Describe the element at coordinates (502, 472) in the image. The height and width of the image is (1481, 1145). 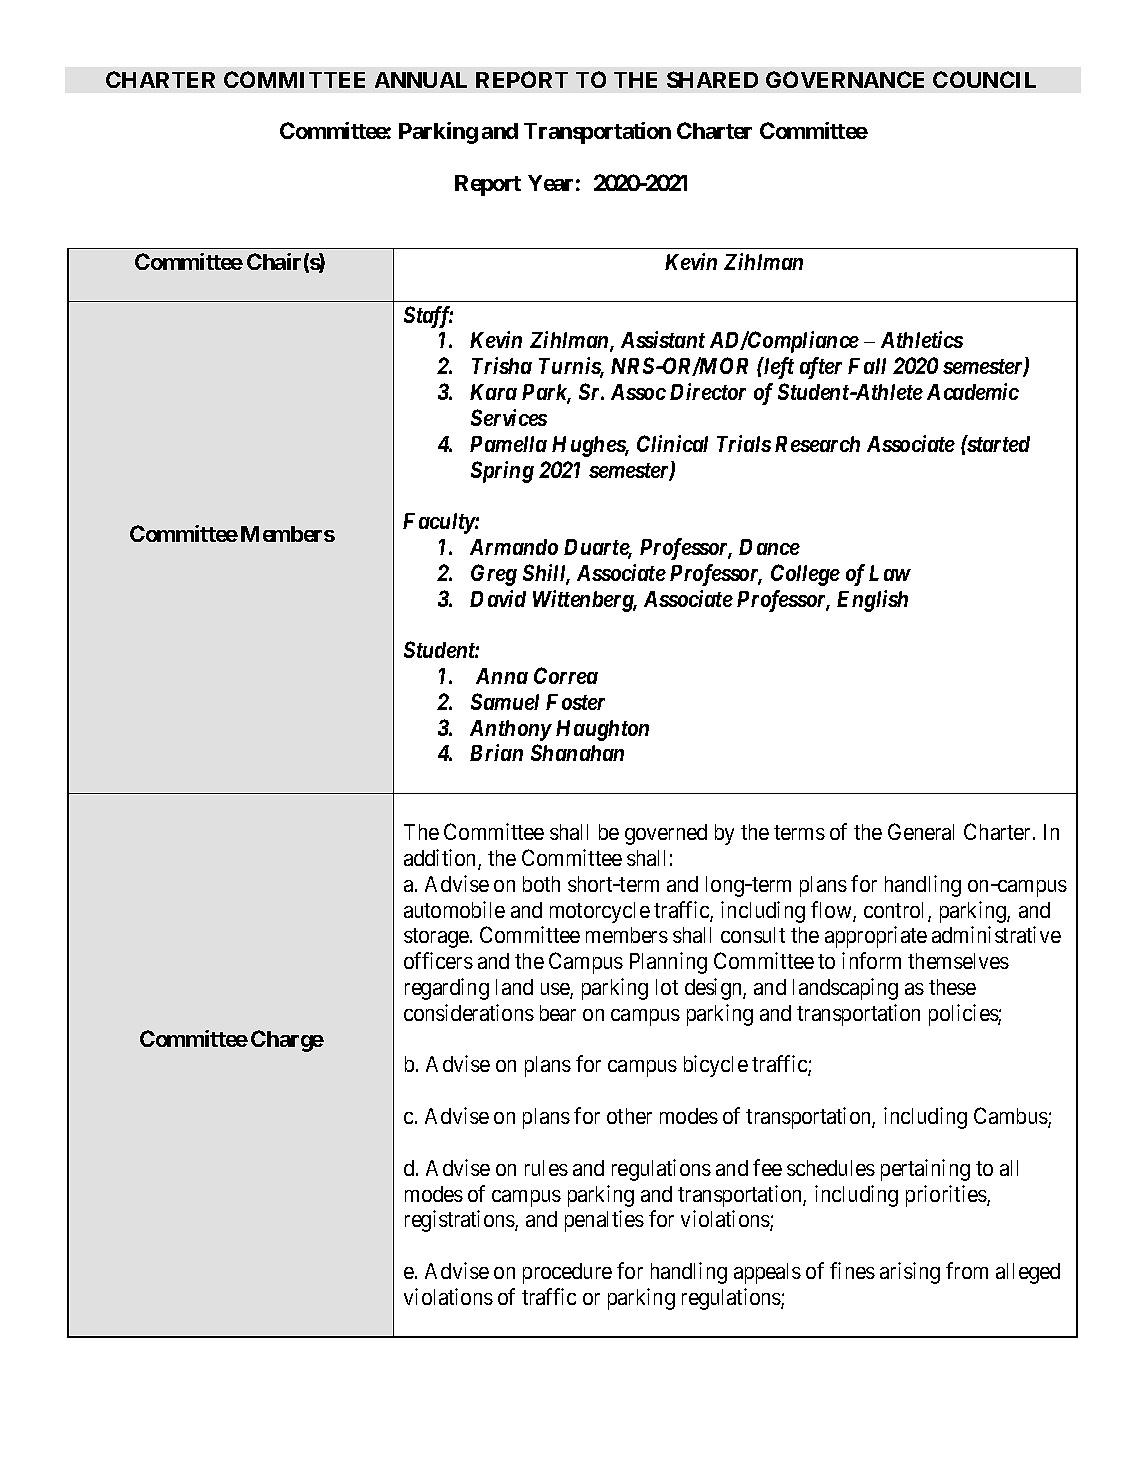
I see `Spring` at that location.
